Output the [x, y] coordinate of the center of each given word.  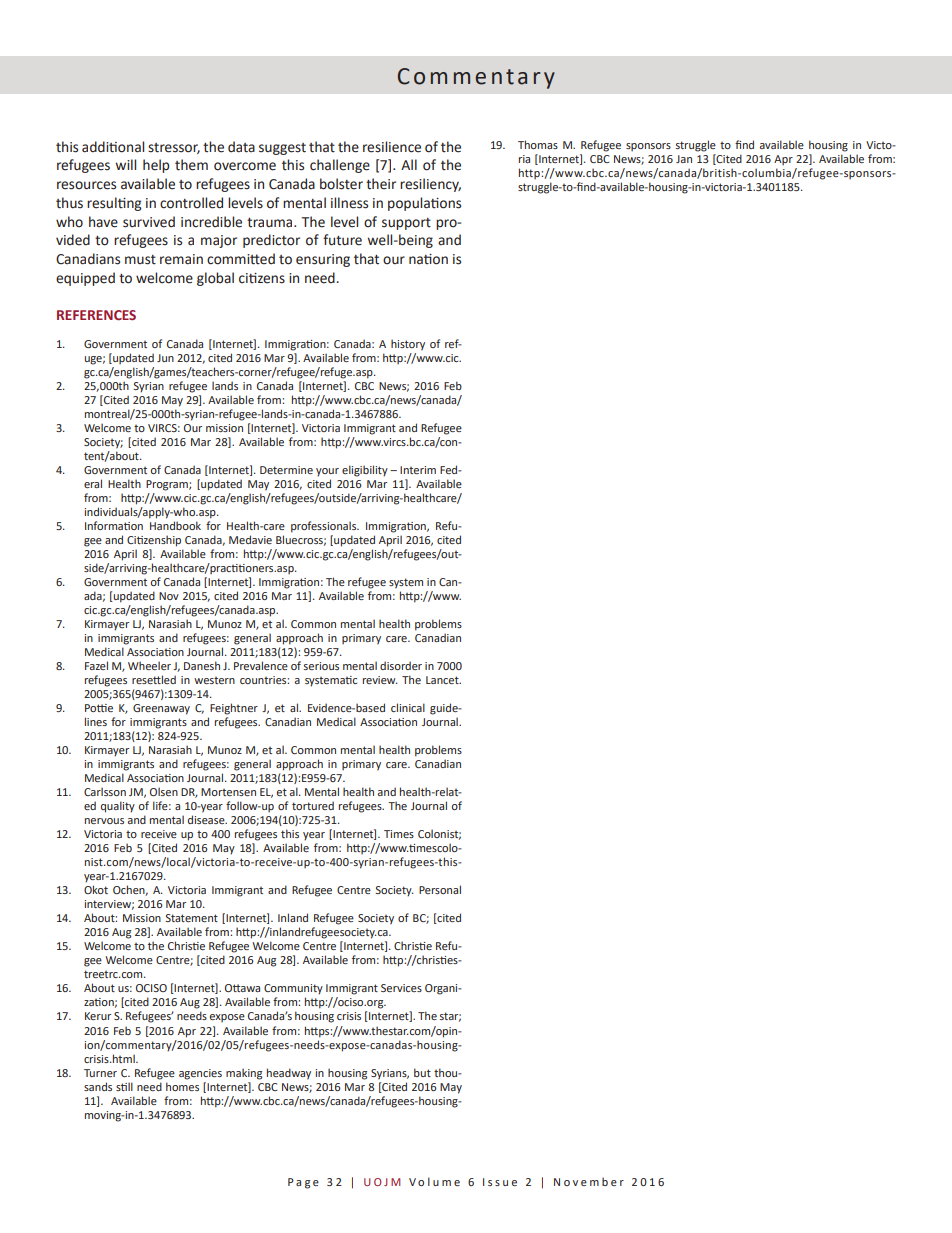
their [381, 184]
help [156, 166]
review [380, 680]
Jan [684, 159]
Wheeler [149, 665]
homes [182, 1085]
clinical [408, 707]
